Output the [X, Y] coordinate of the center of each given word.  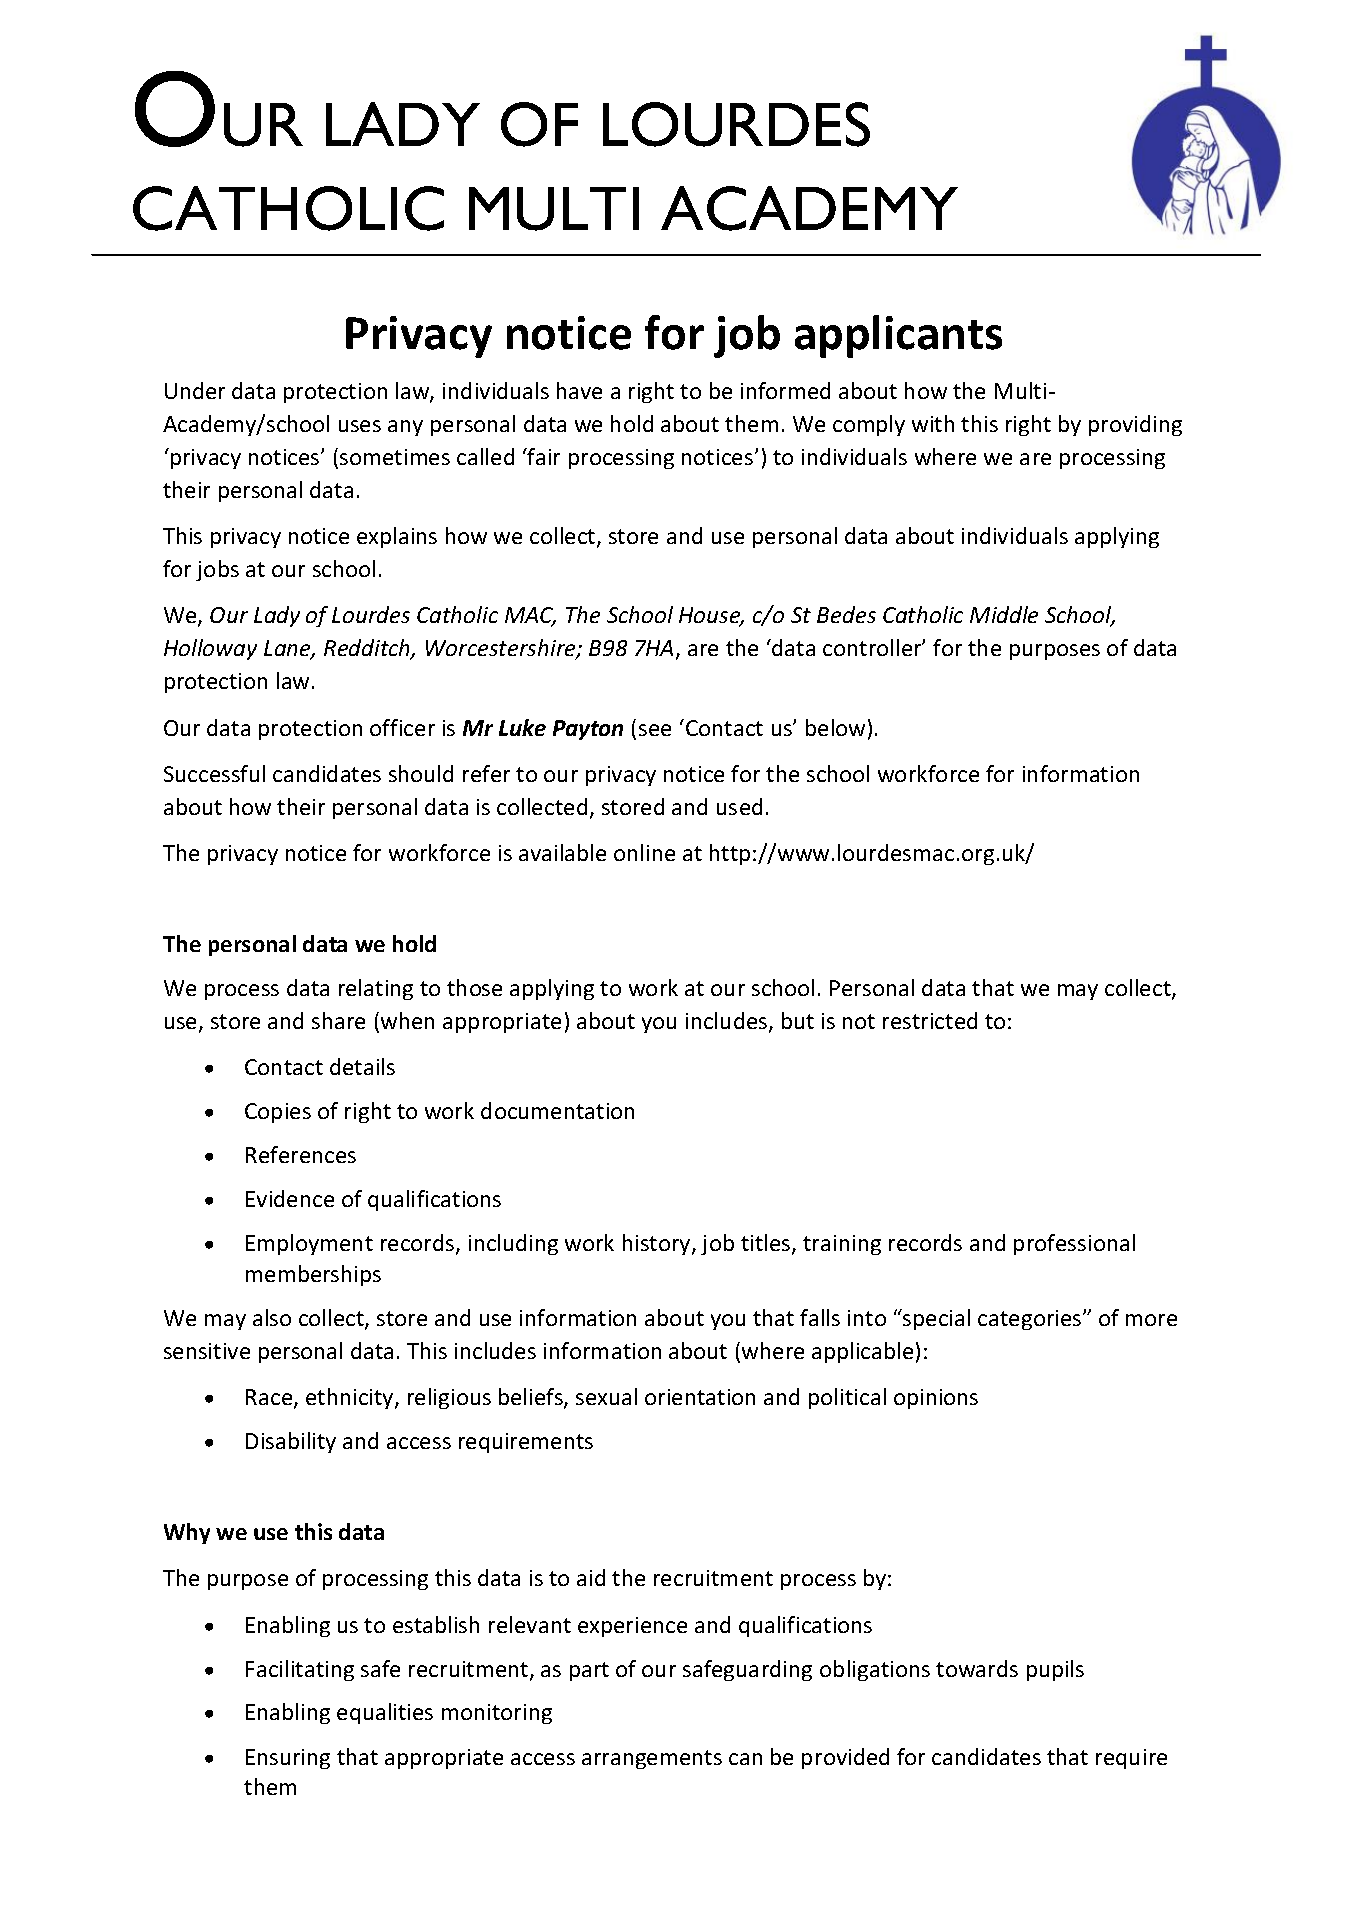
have [579, 390]
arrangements [652, 1759]
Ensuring [288, 1759]
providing [1135, 425]
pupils [1055, 1670]
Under [195, 390]
